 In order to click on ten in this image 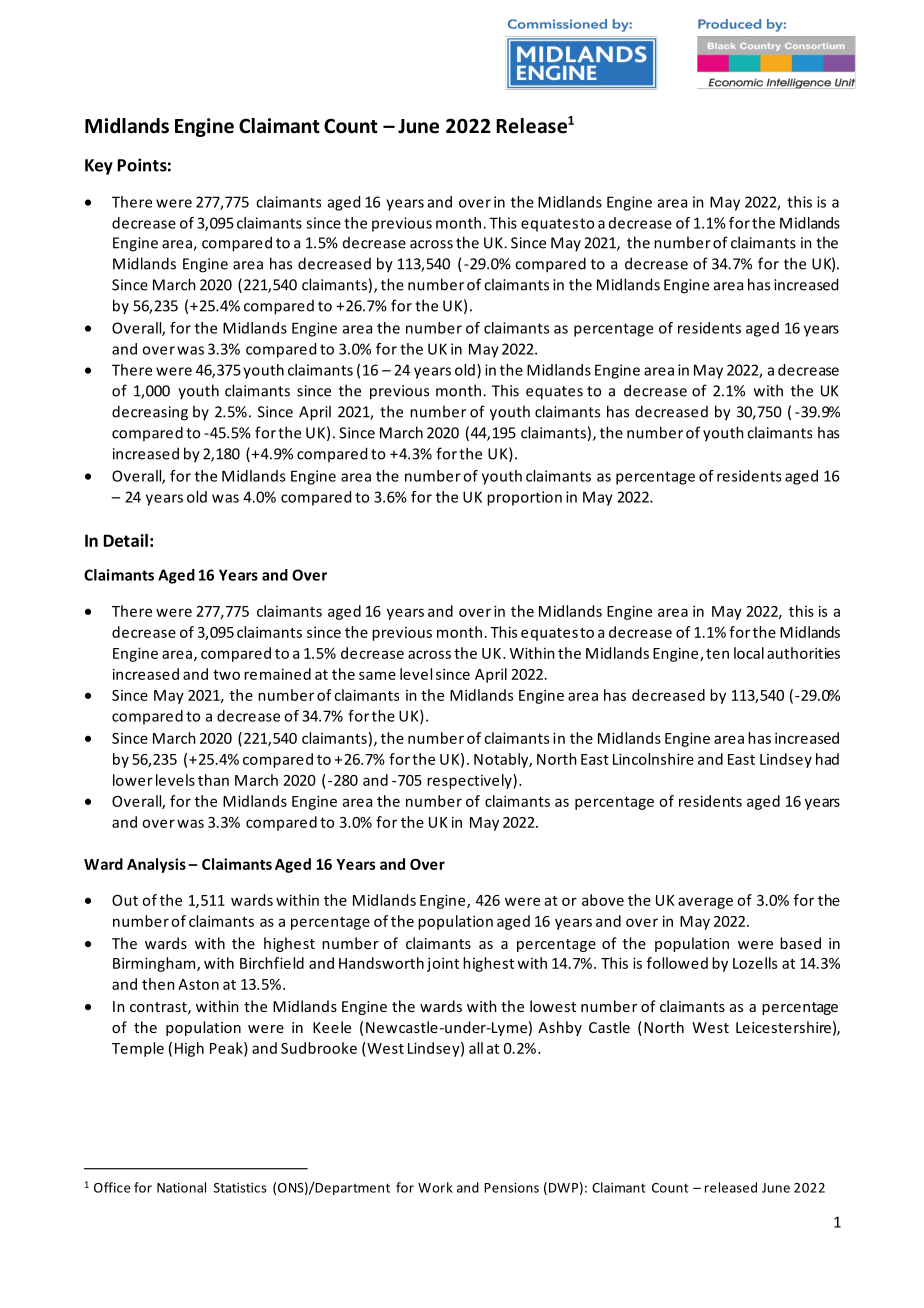, I will do `click(717, 654)`.
